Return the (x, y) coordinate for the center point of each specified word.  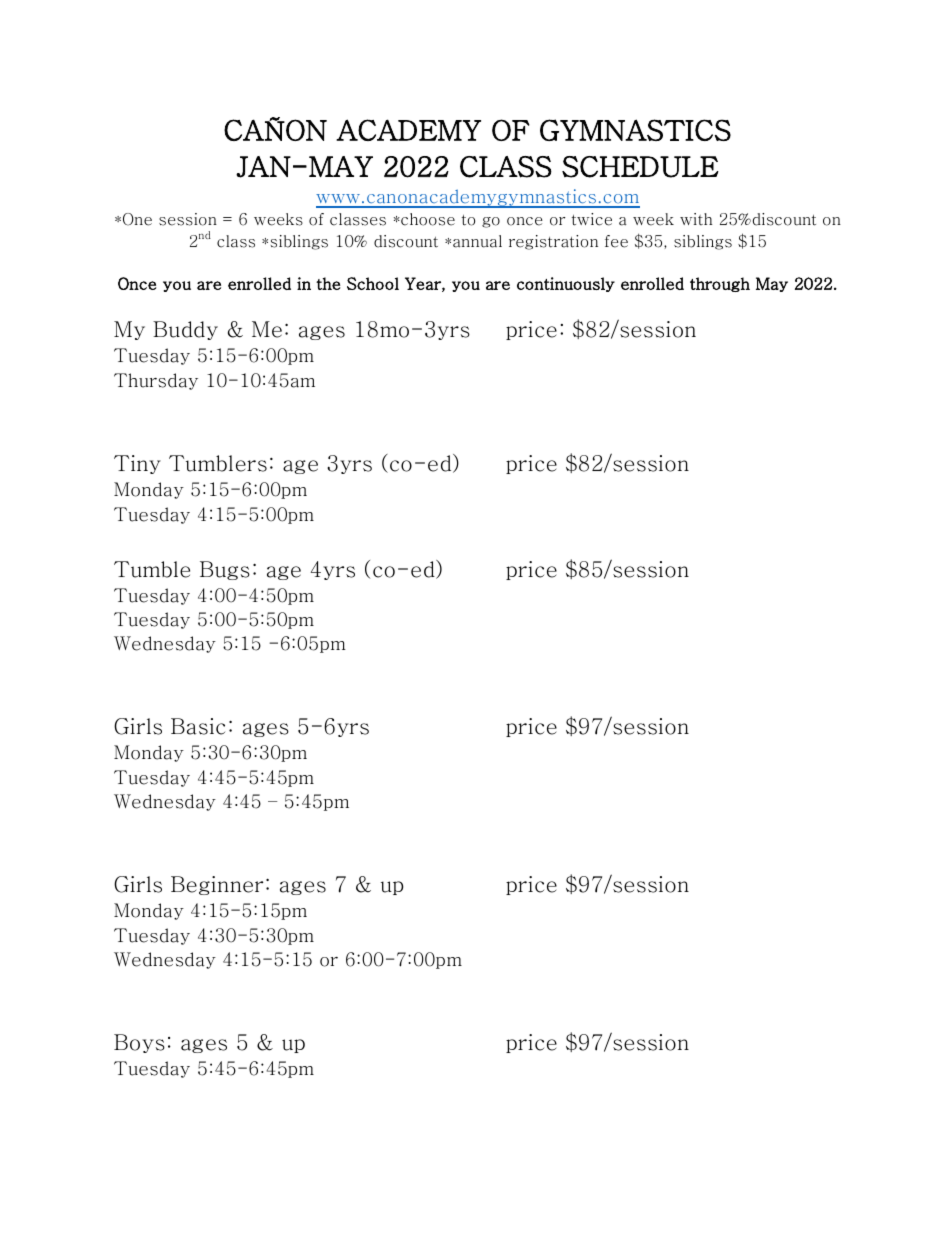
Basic (198, 726)
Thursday (156, 381)
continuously (566, 284)
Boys (139, 1043)
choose (427, 219)
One (137, 219)
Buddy (185, 330)
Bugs (225, 570)
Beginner (217, 885)
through (720, 284)
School (373, 283)
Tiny (137, 464)
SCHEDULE (640, 167)
